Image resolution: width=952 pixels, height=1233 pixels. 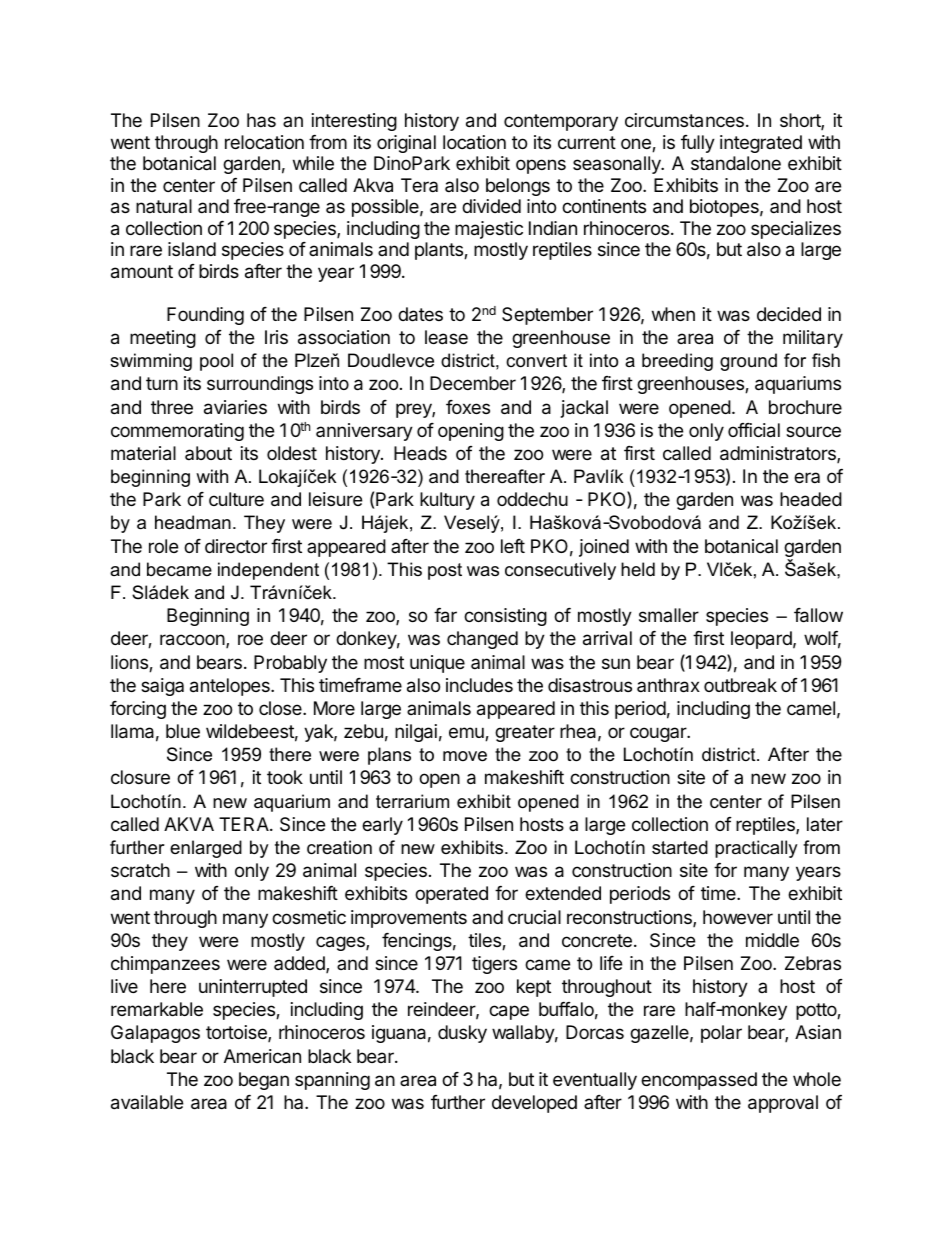 What do you see at coordinates (736, 163) in the image?
I see `standalone` at bounding box center [736, 163].
